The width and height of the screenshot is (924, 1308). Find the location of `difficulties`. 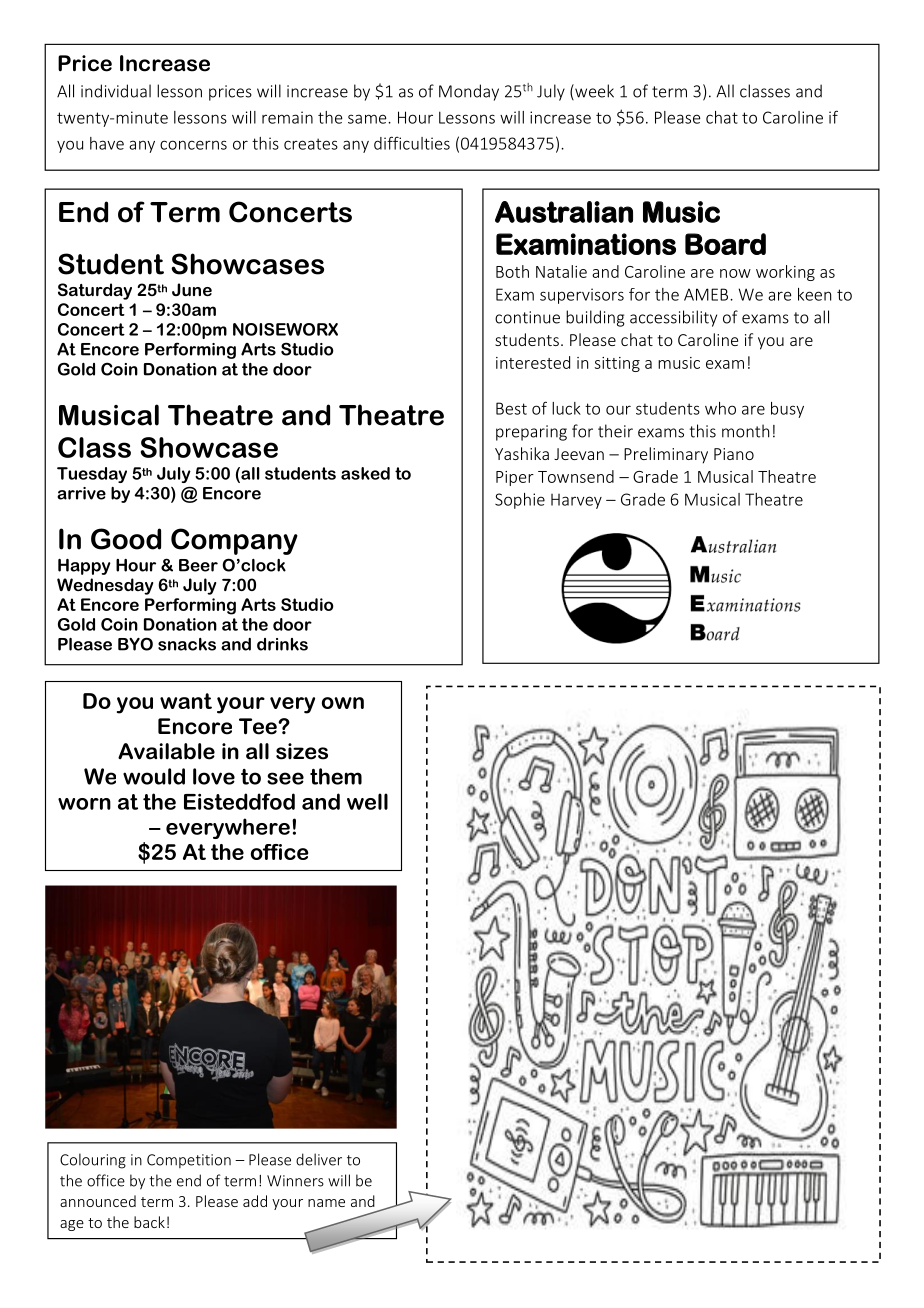

difficulties is located at coordinates (412, 143).
